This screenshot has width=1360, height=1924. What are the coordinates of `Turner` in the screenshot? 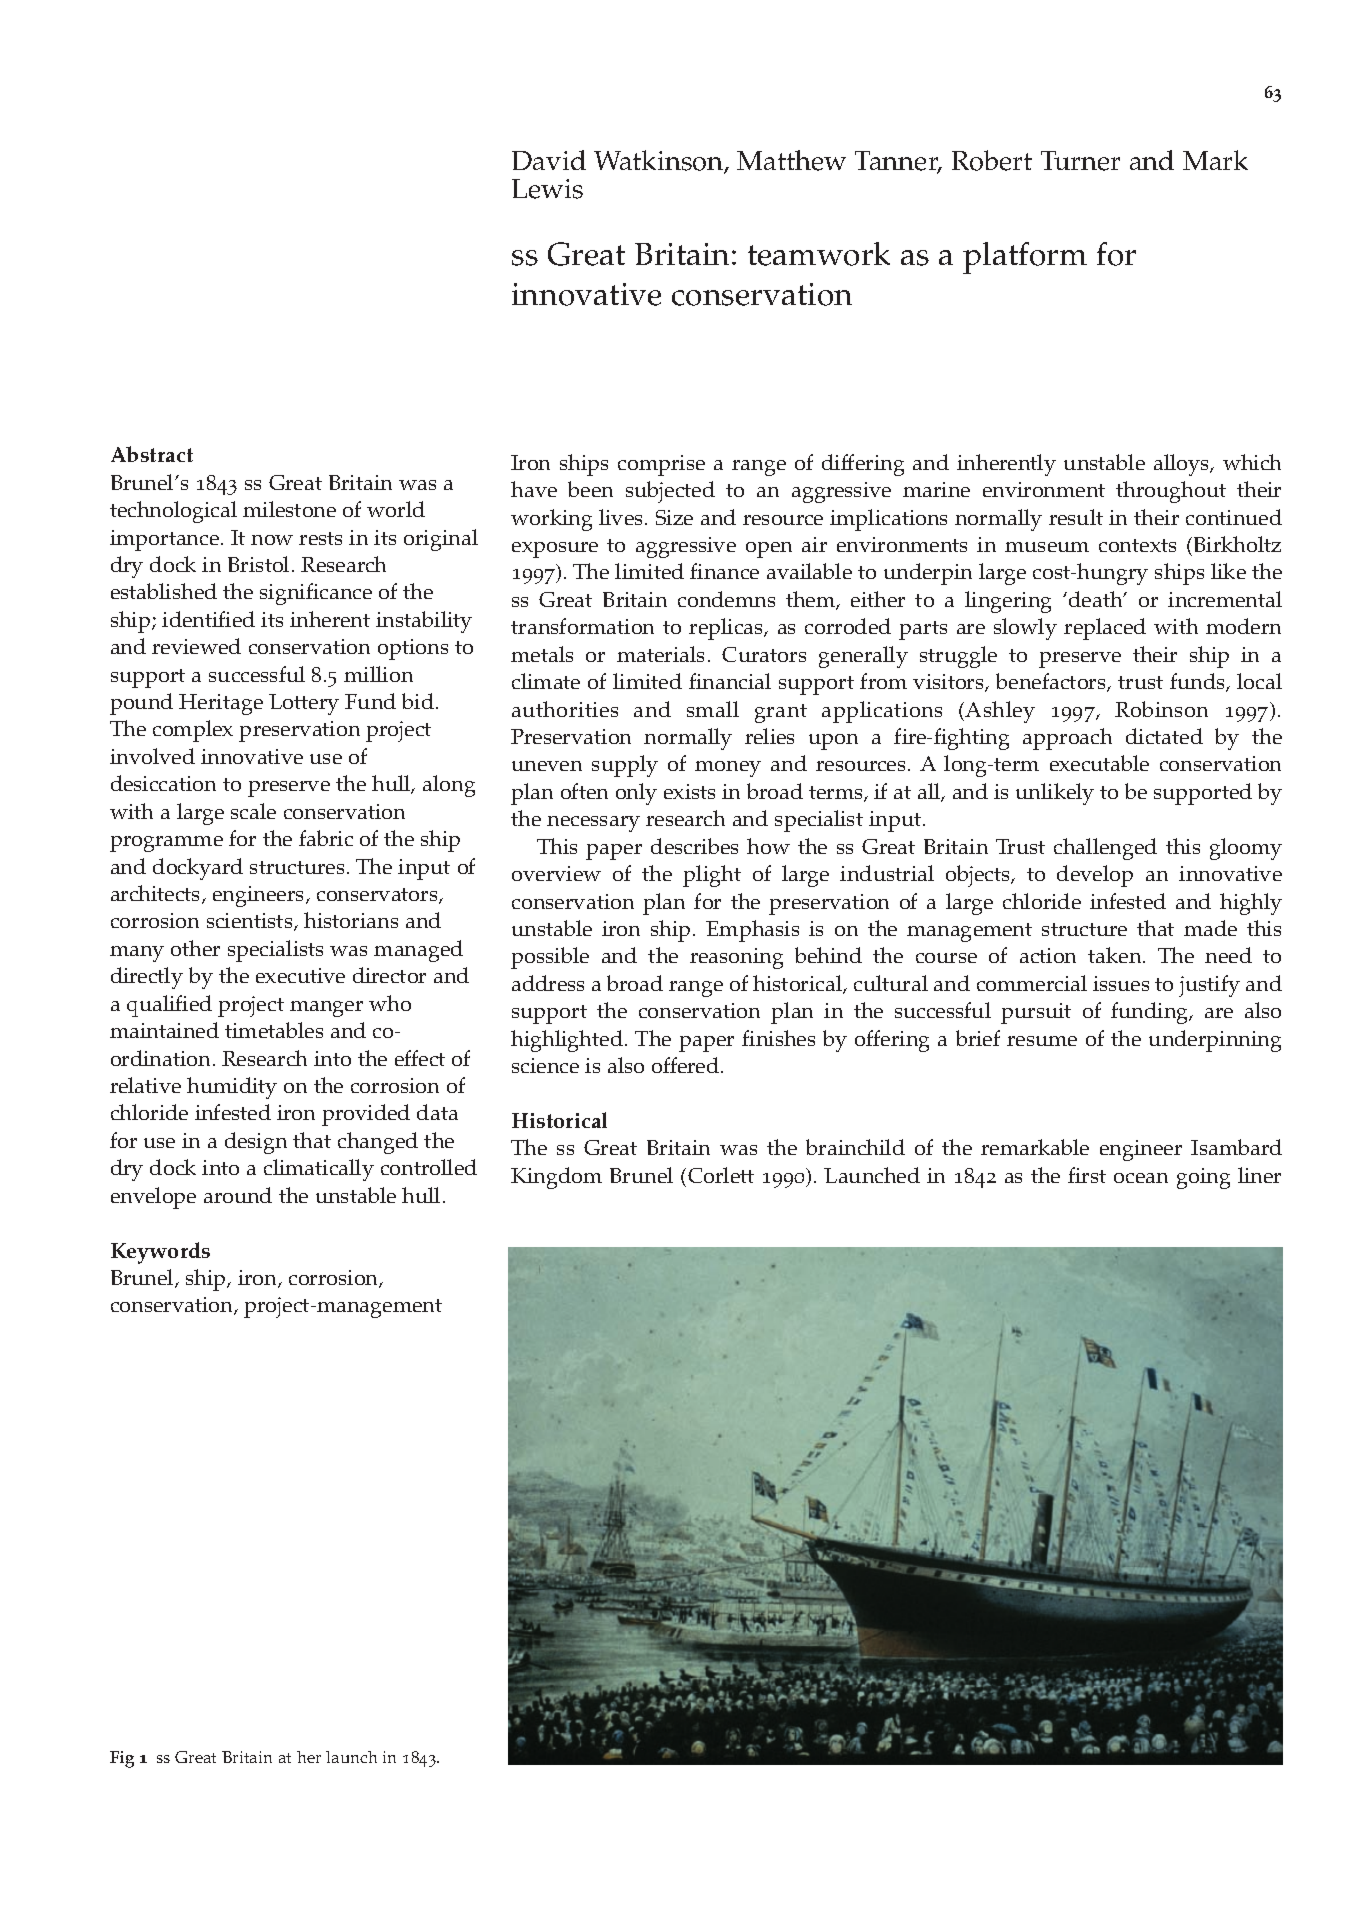 It's located at (1080, 161).
